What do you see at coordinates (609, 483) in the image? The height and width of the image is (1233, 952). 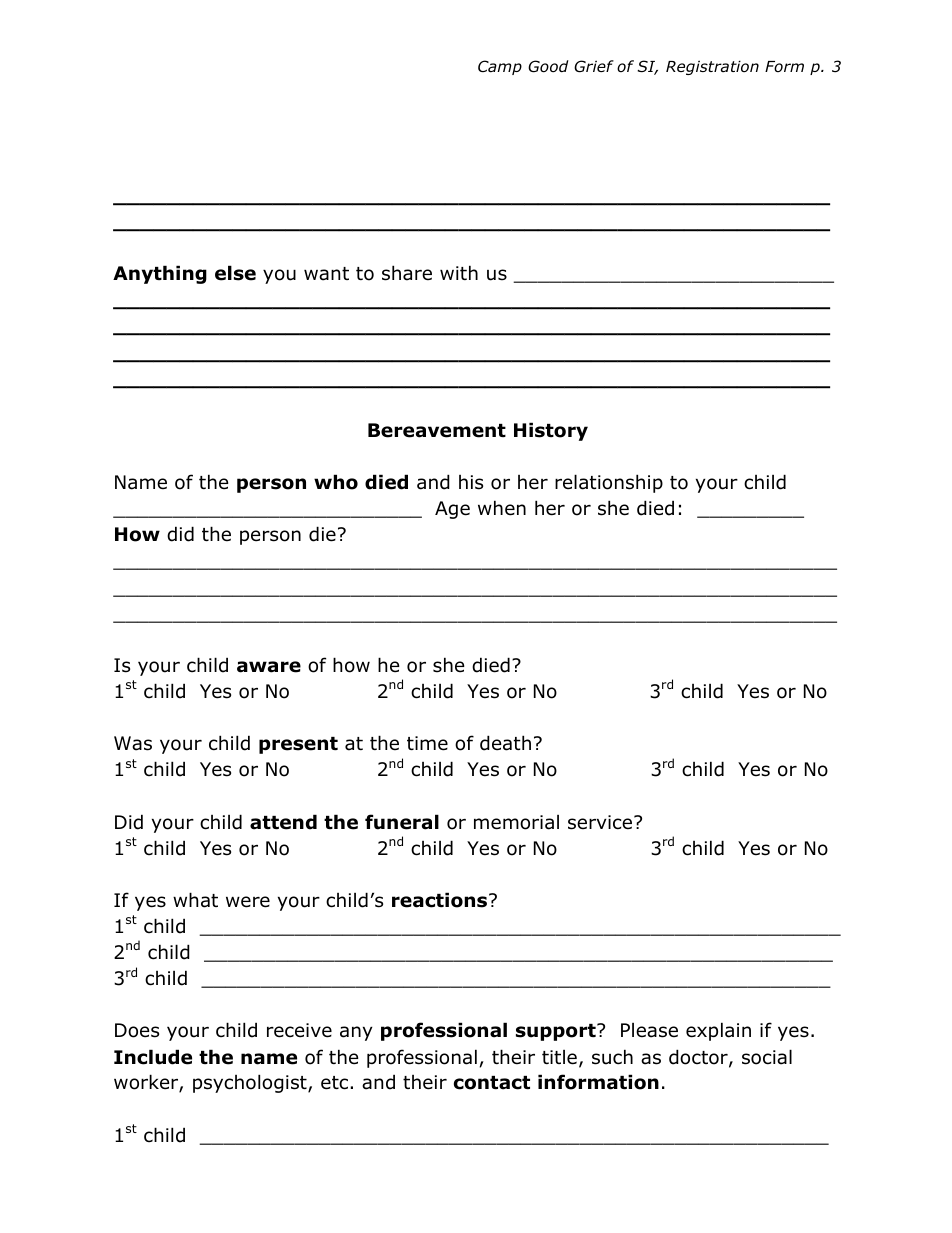 I see `relationship` at bounding box center [609, 483].
